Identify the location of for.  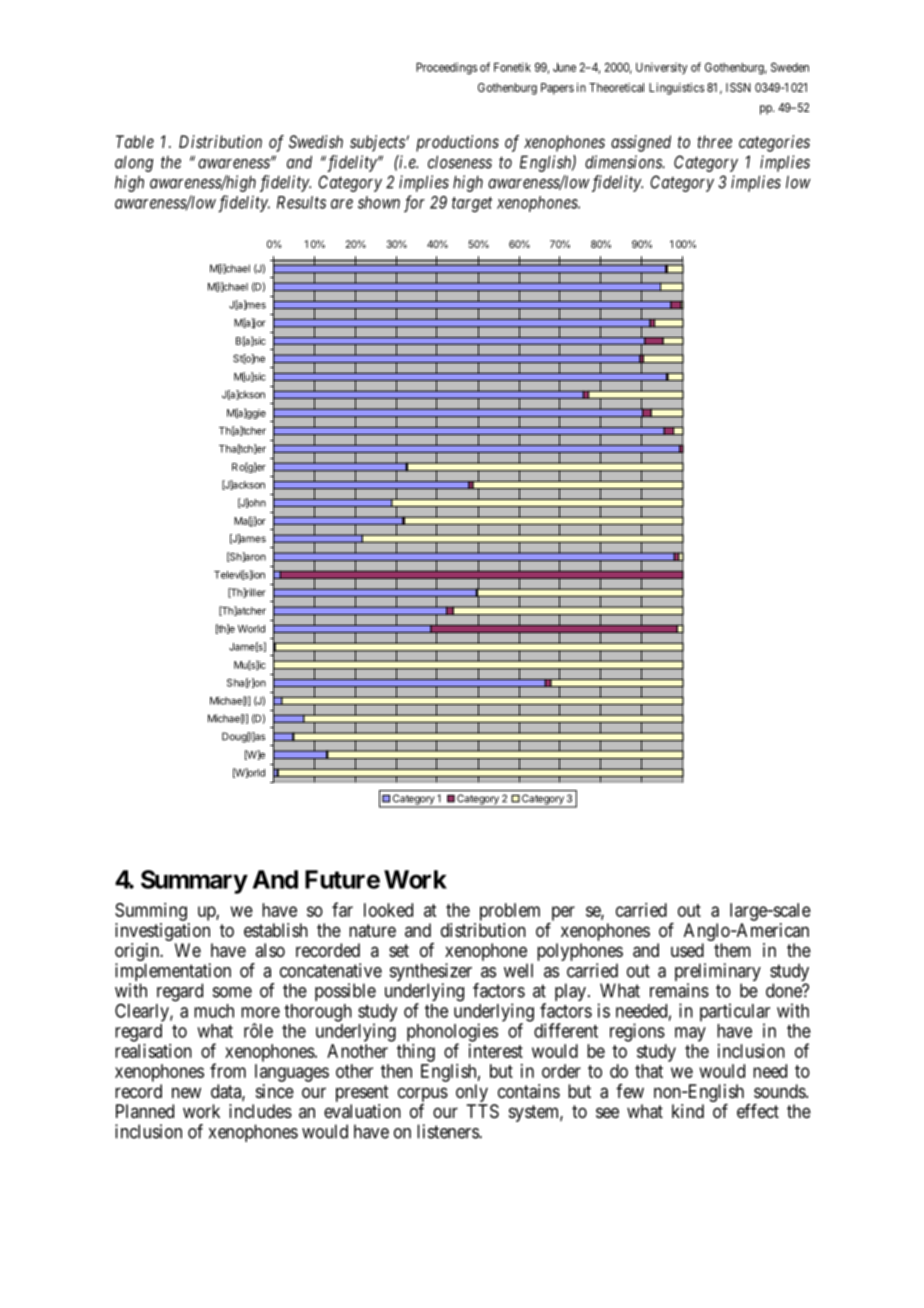
(414, 203).
